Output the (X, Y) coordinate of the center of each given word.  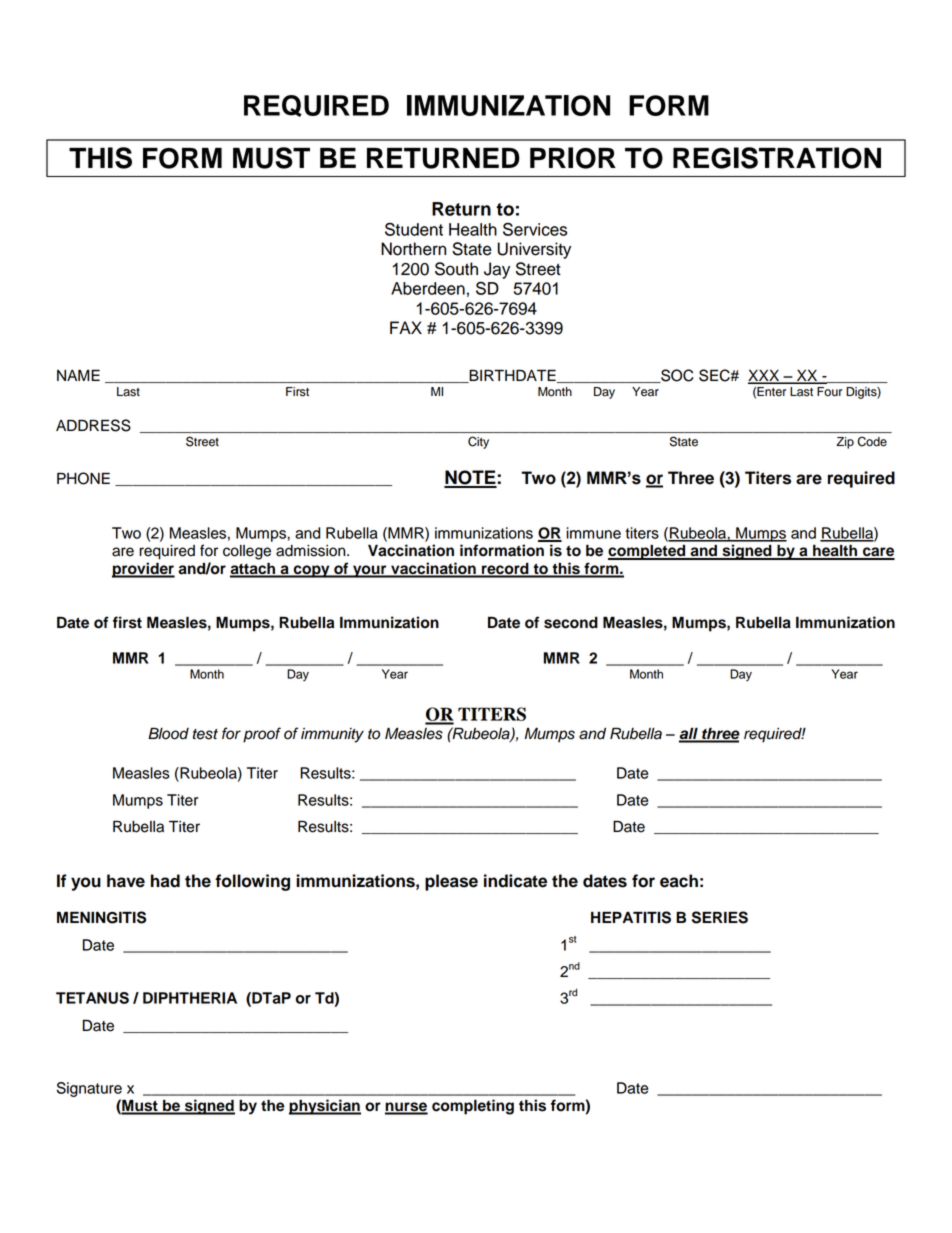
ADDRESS (93, 425)
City (478, 442)
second (571, 622)
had (165, 881)
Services (535, 229)
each (679, 881)
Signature (89, 1089)
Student (414, 229)
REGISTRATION (777, 158)
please (451, 882)
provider (143, 570)
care (878, 553)
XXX (765, 376)
